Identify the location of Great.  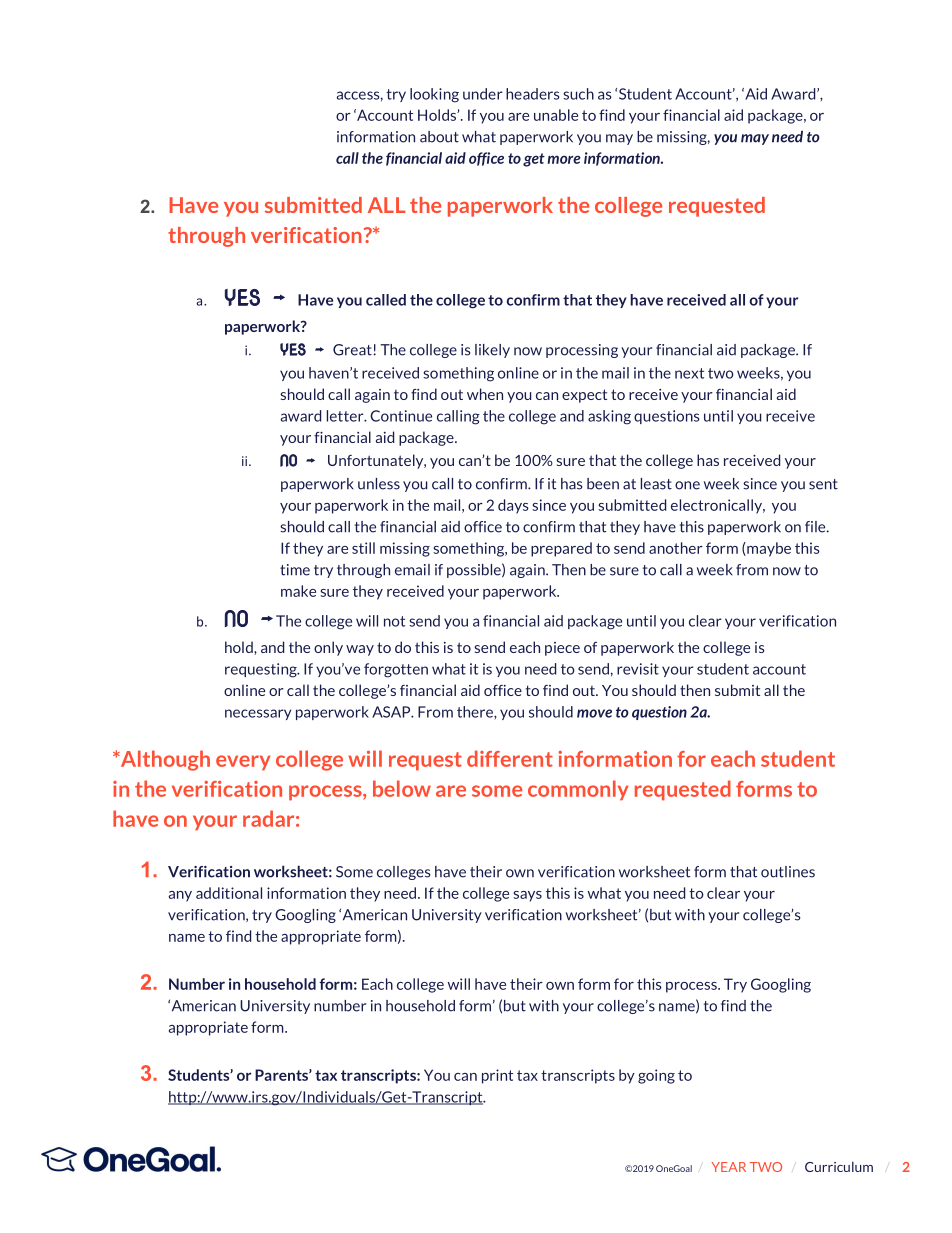
(353, 350).
